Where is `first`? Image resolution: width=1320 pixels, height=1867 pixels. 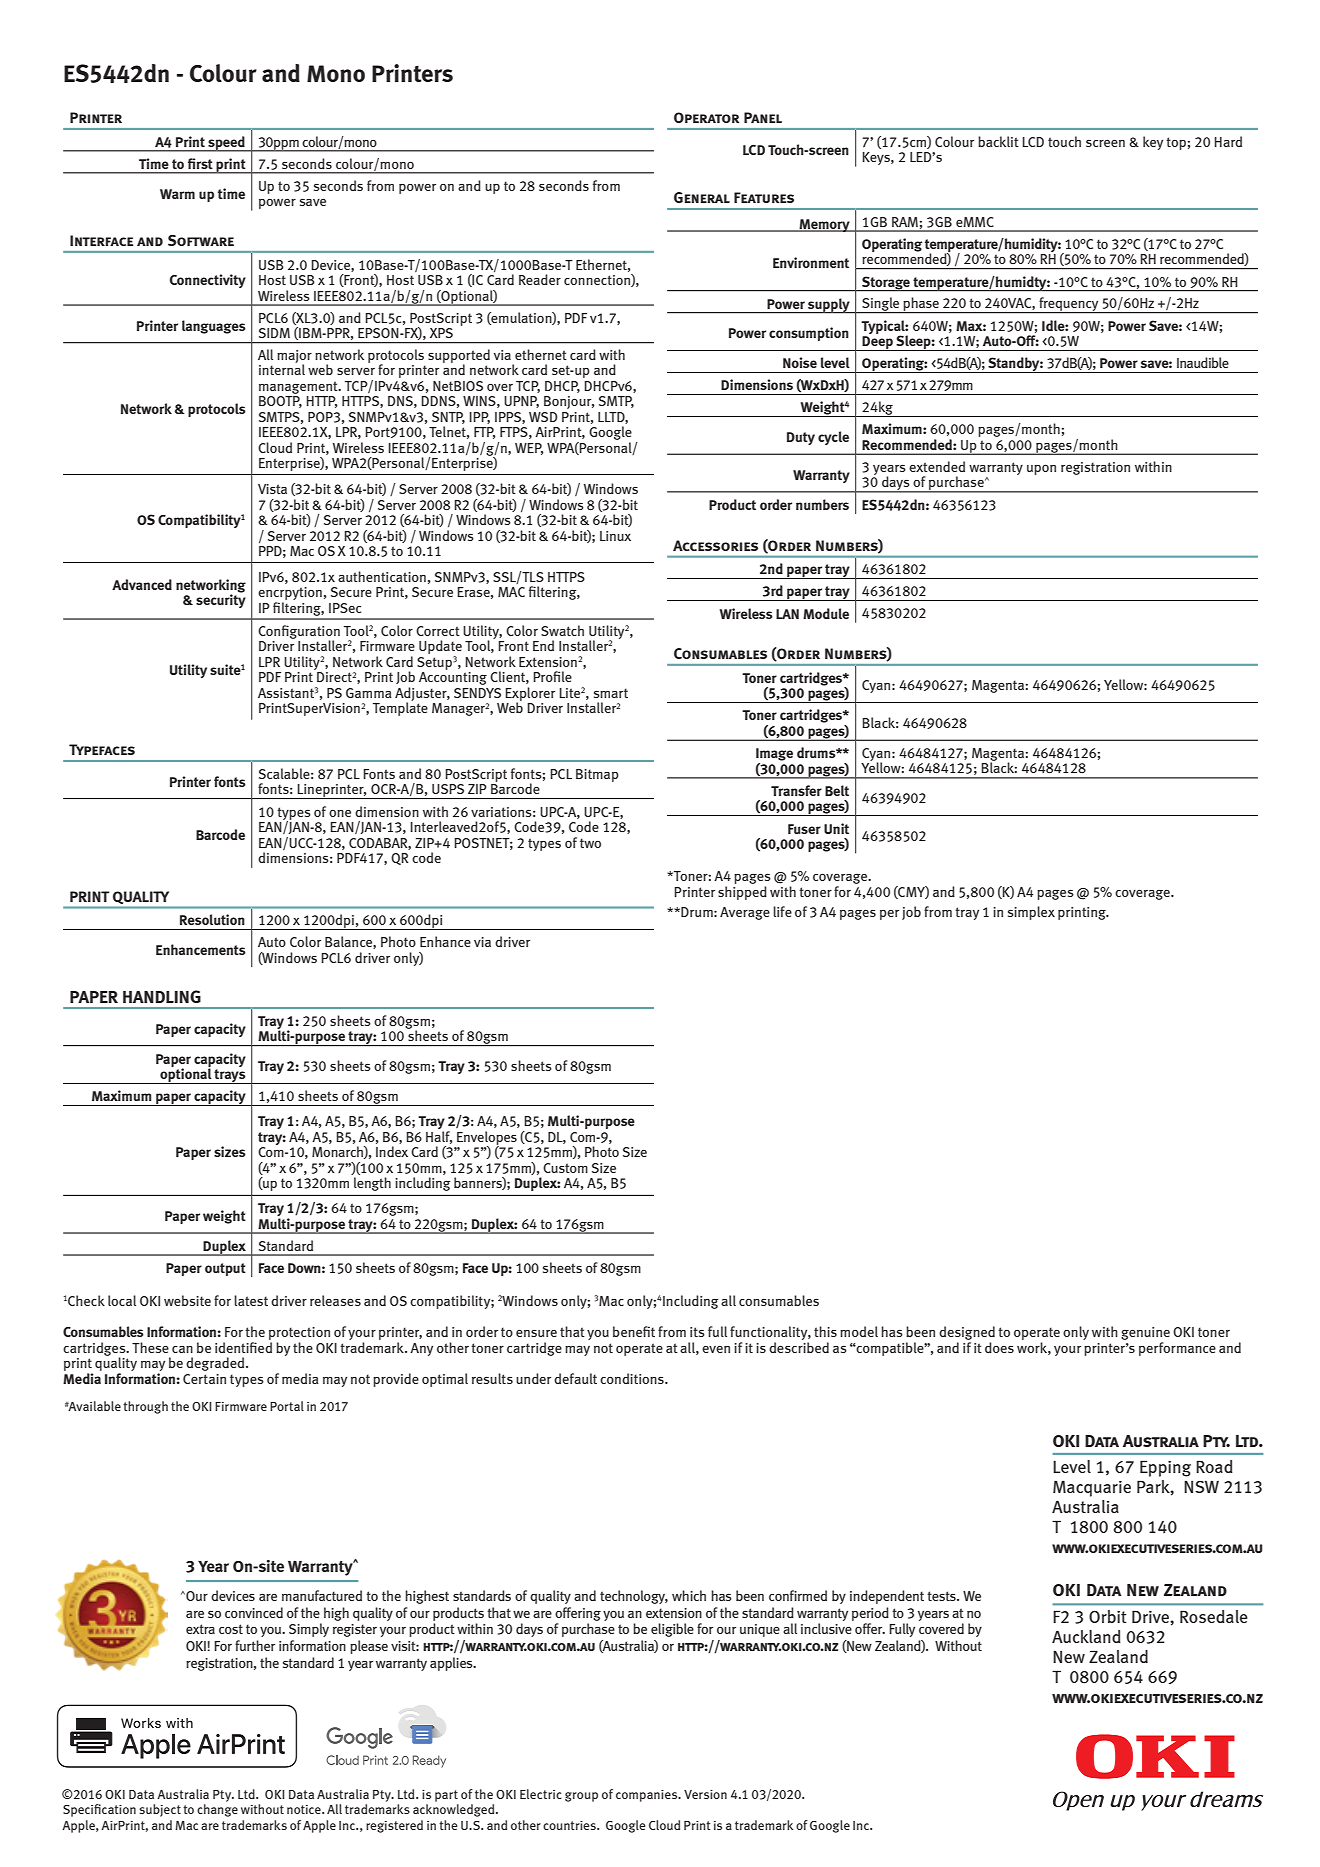 first is located at coordinates (200, 163).
